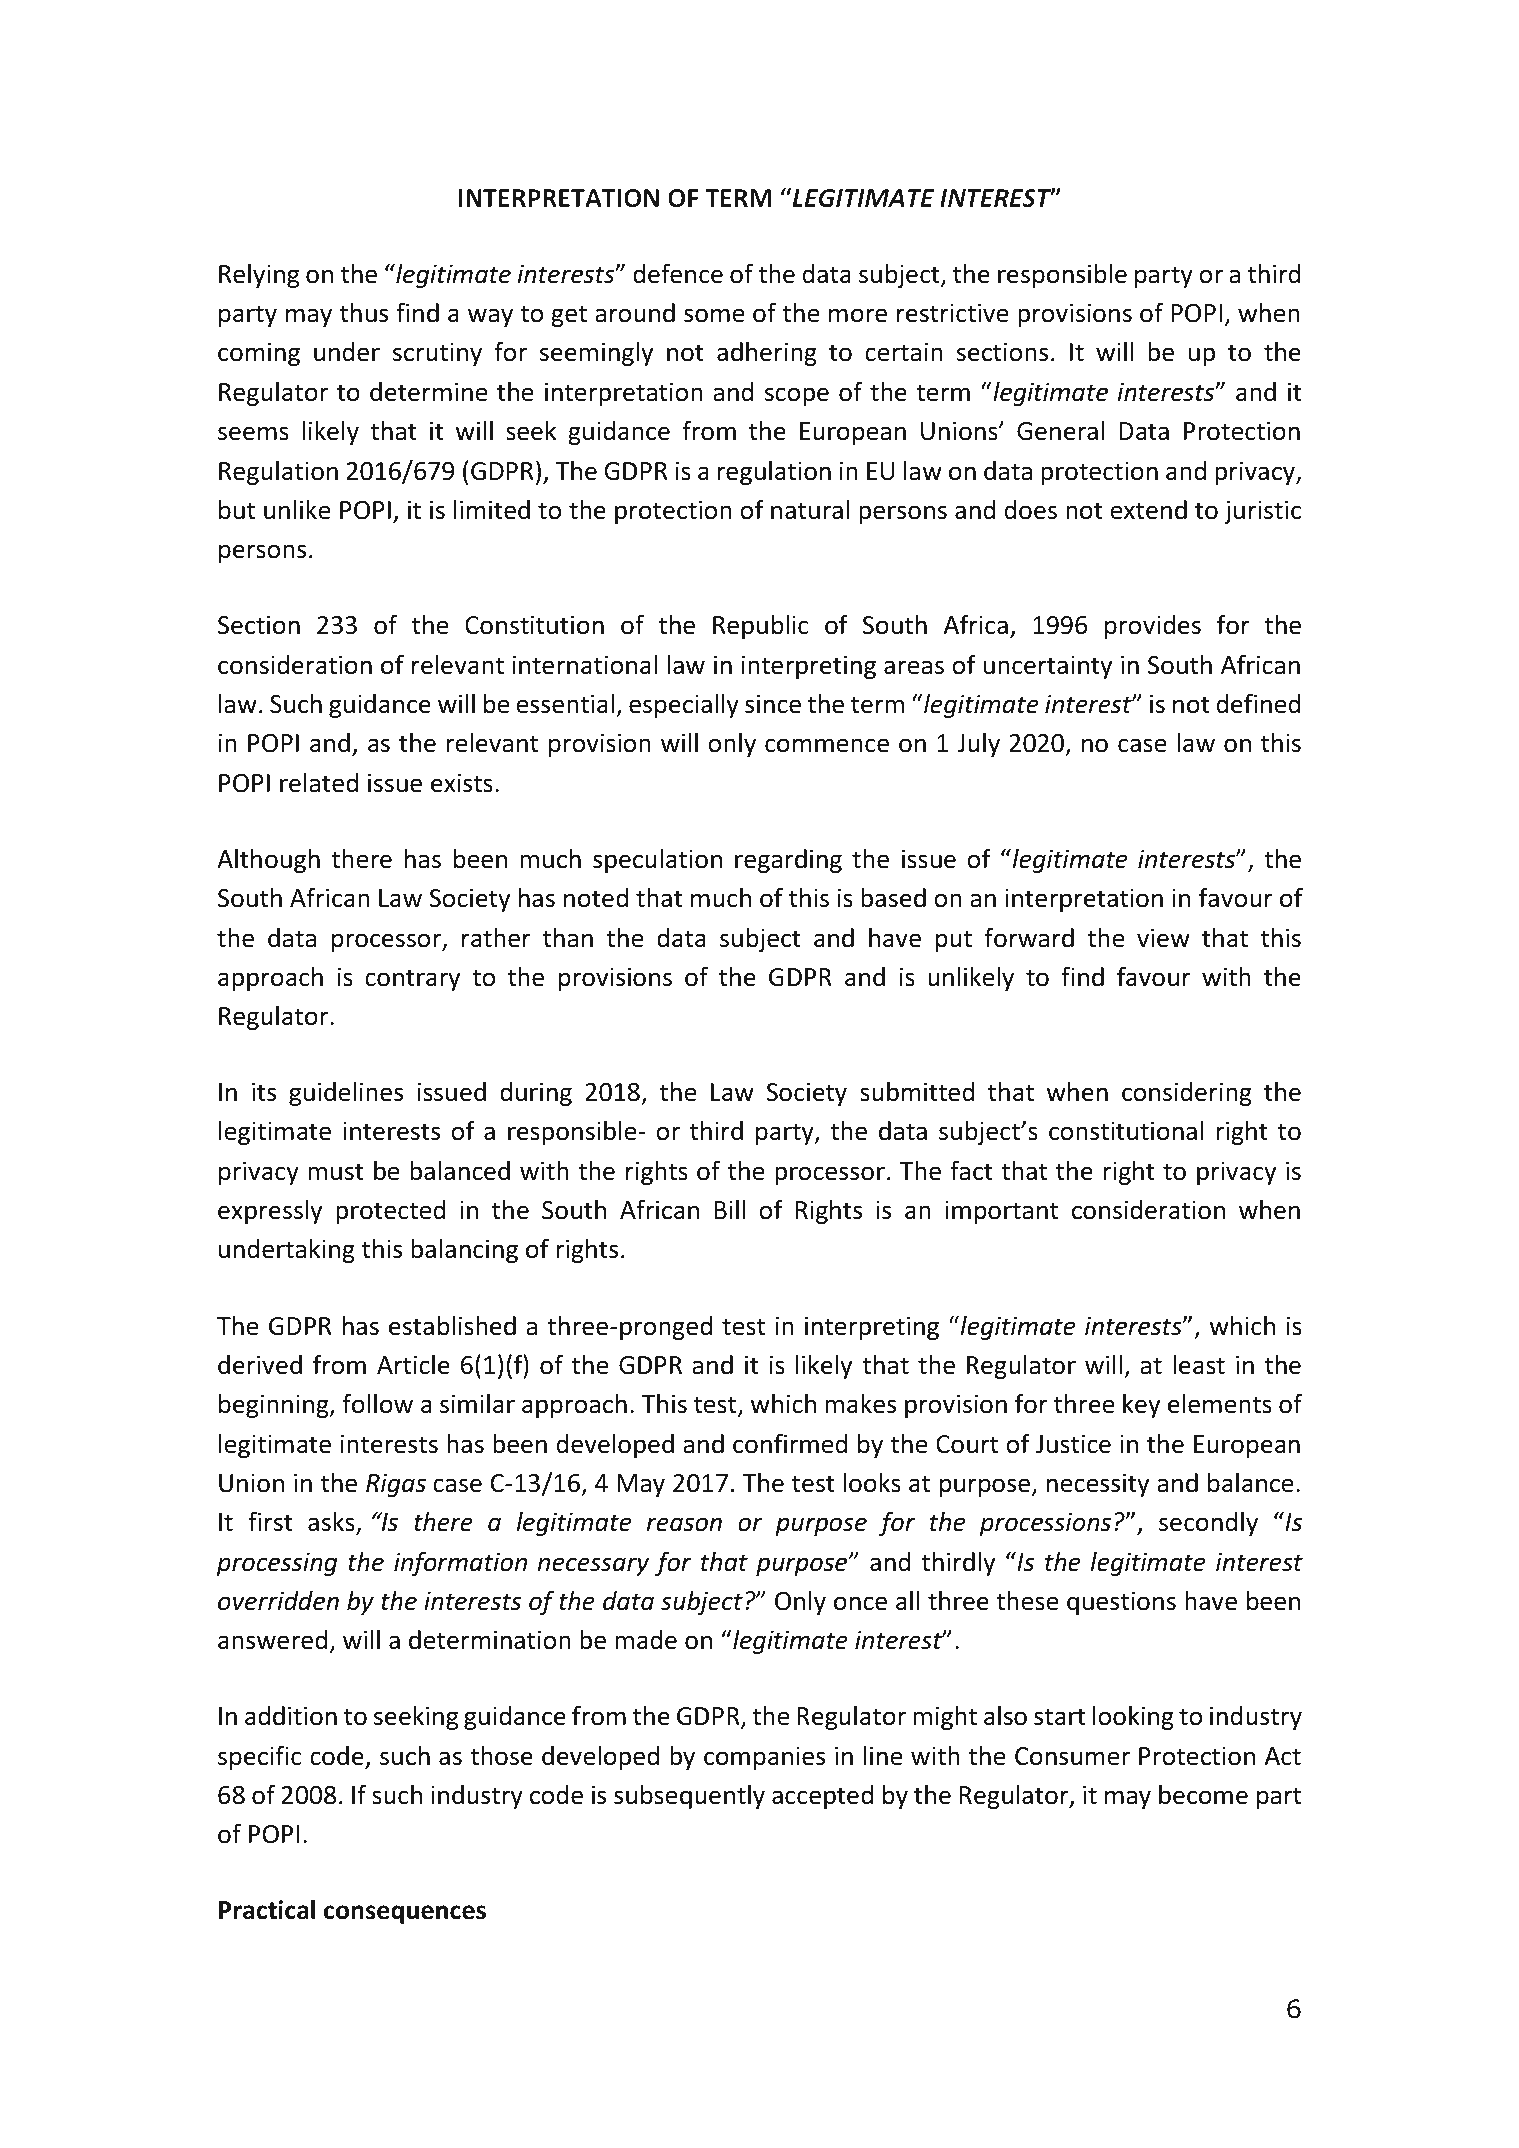 The width and height of the page is (1519, 2148). Describe the element at coordinates (405, 1914) in the page. I see `consequences` at that location.
